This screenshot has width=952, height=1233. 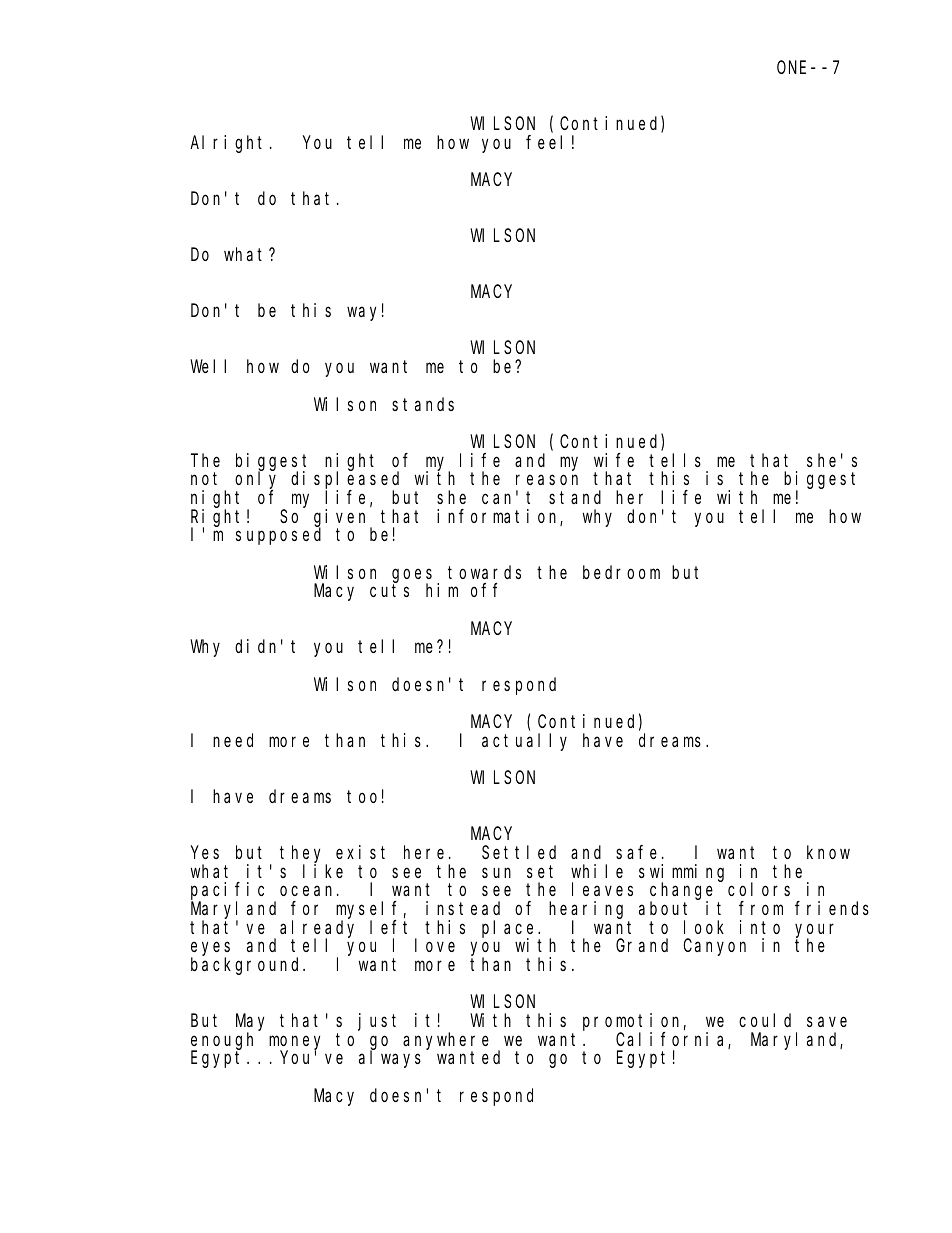 What do you see at coordinates (827, 1022) in the screenshot?
I see `save` at bounding box center [827, 1022].
